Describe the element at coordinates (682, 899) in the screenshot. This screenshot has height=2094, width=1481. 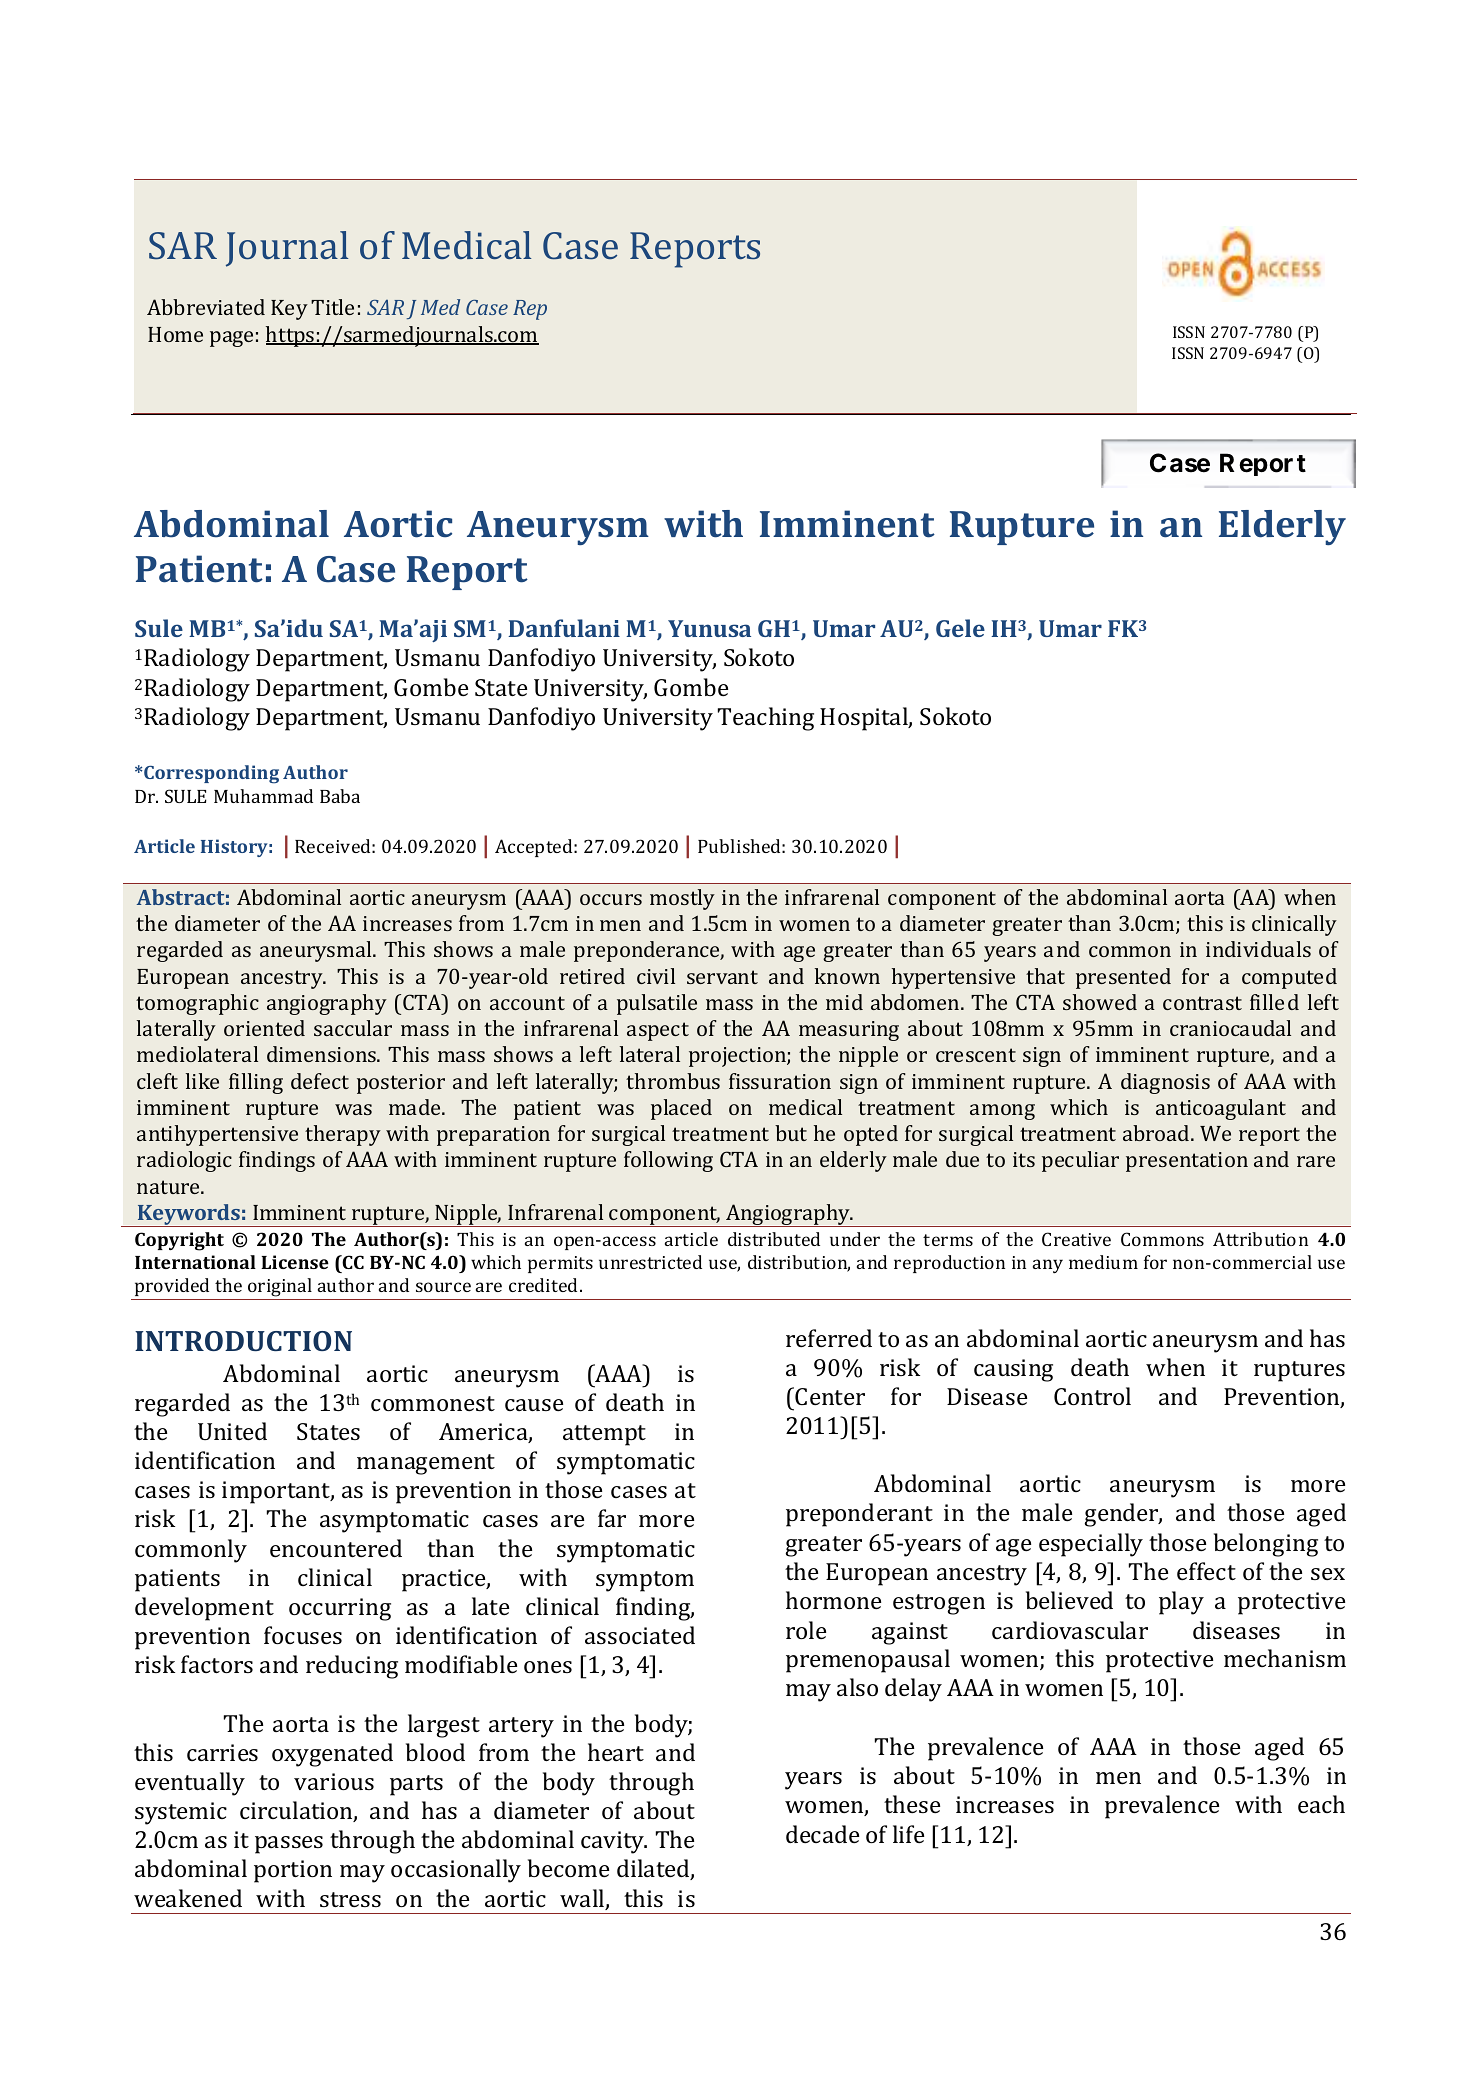
I see `mostly` at that location.
